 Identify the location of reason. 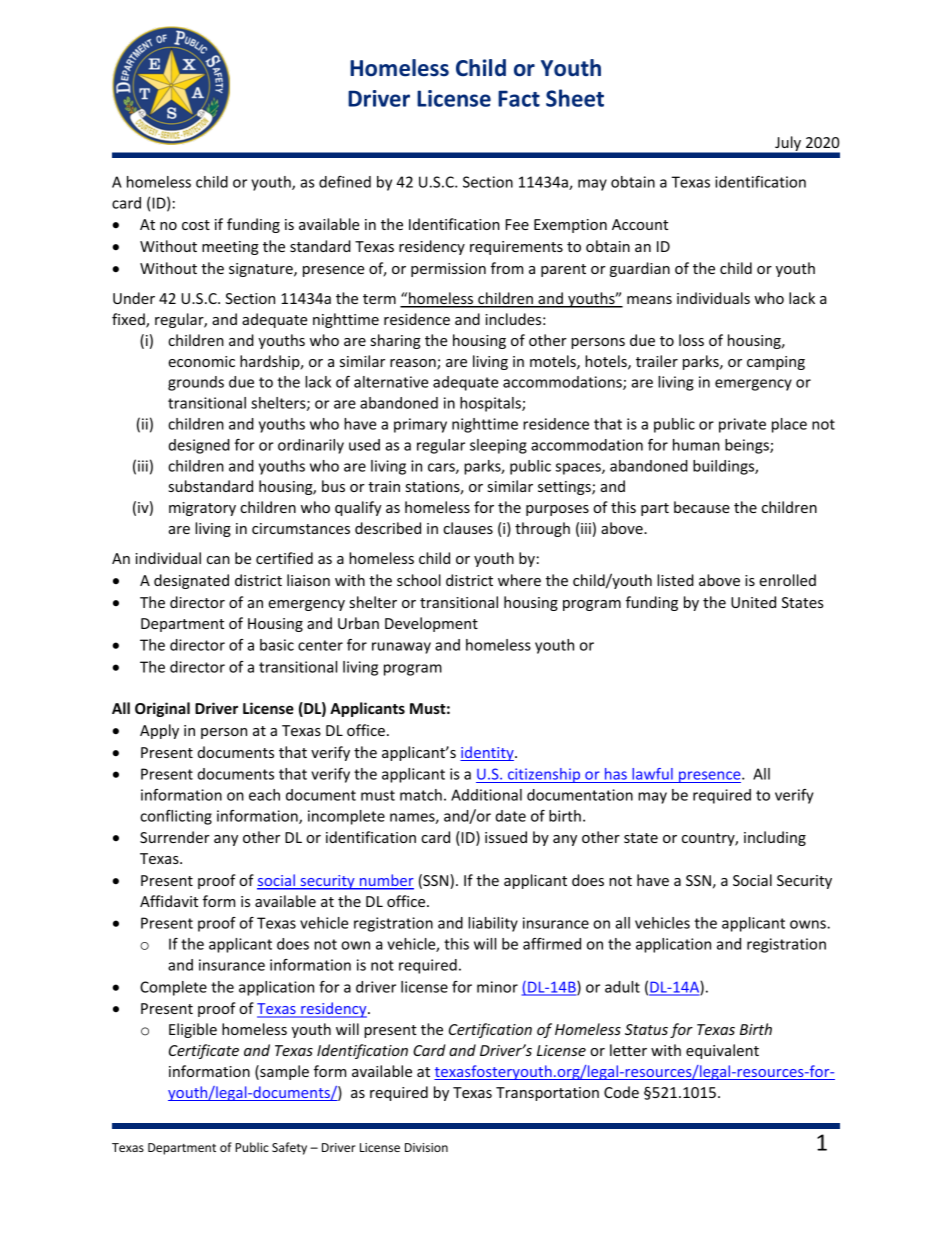
(414, 364).
